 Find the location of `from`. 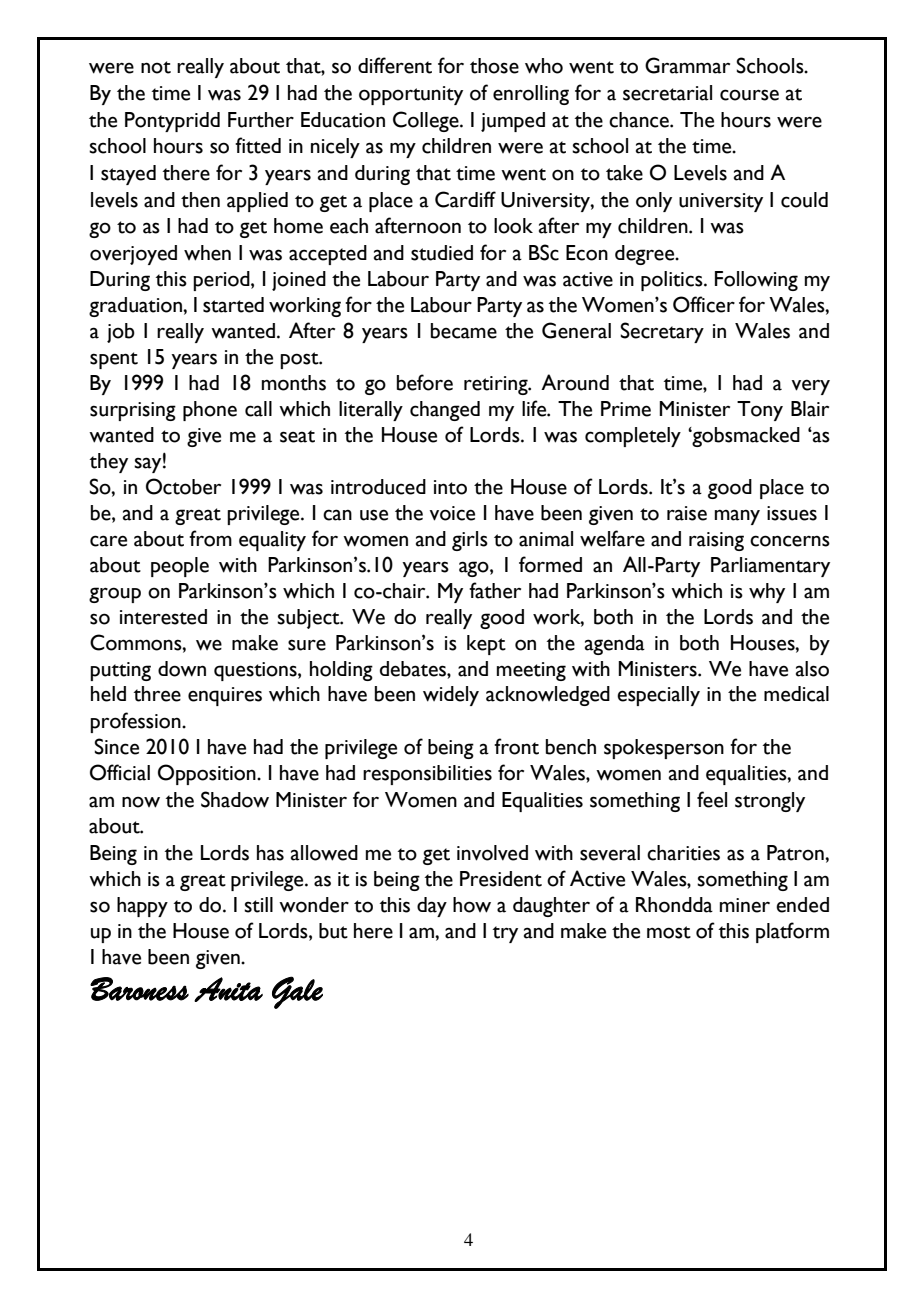

from is located at coordinates (210, 538).
